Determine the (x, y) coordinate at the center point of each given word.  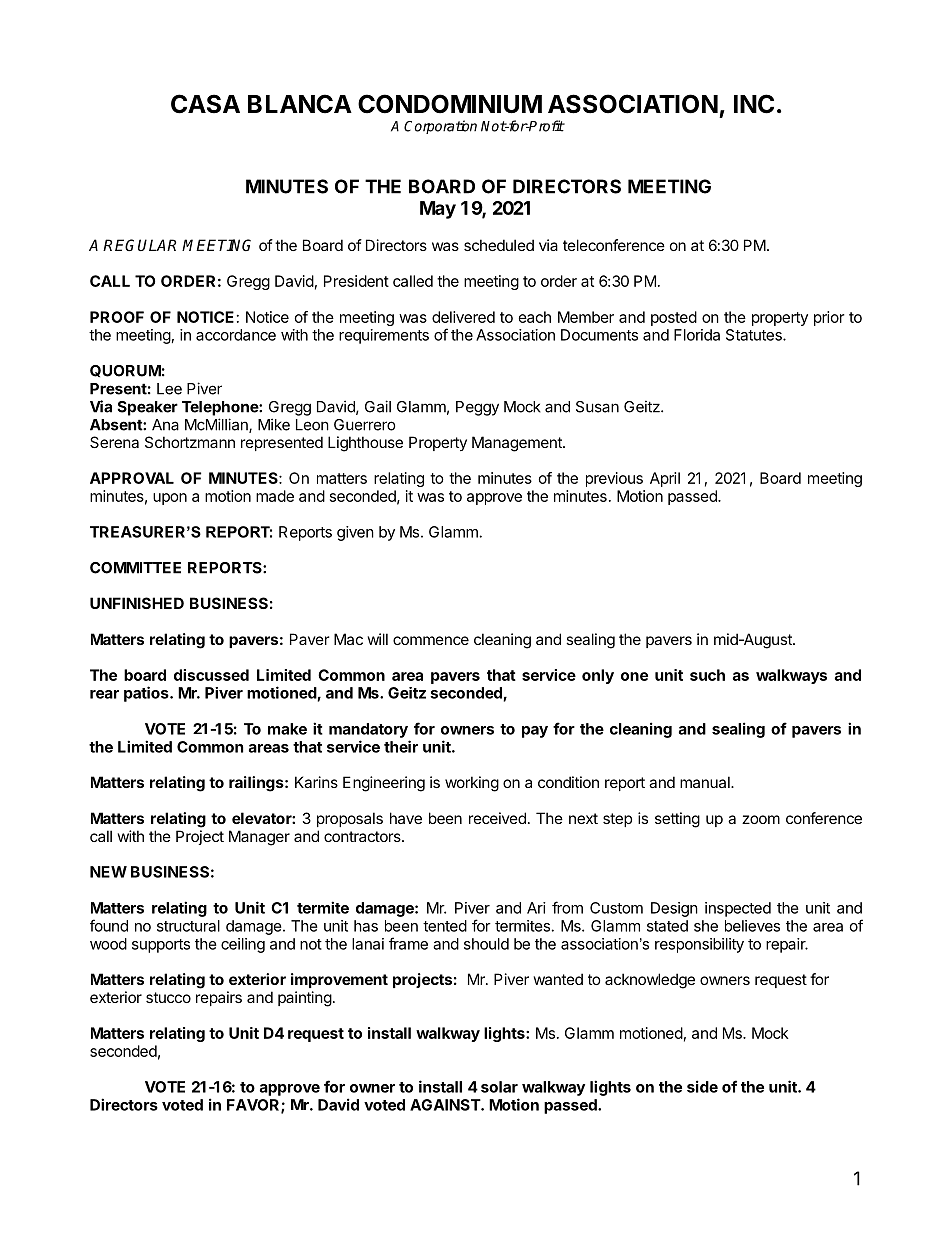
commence (431, 640)
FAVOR (254, 1106)
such (707, 675)
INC (754, 104)
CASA (205, 104)
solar (499, 1087)
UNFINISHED (137, 603)
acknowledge (650, 981)
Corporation (440, 127)
